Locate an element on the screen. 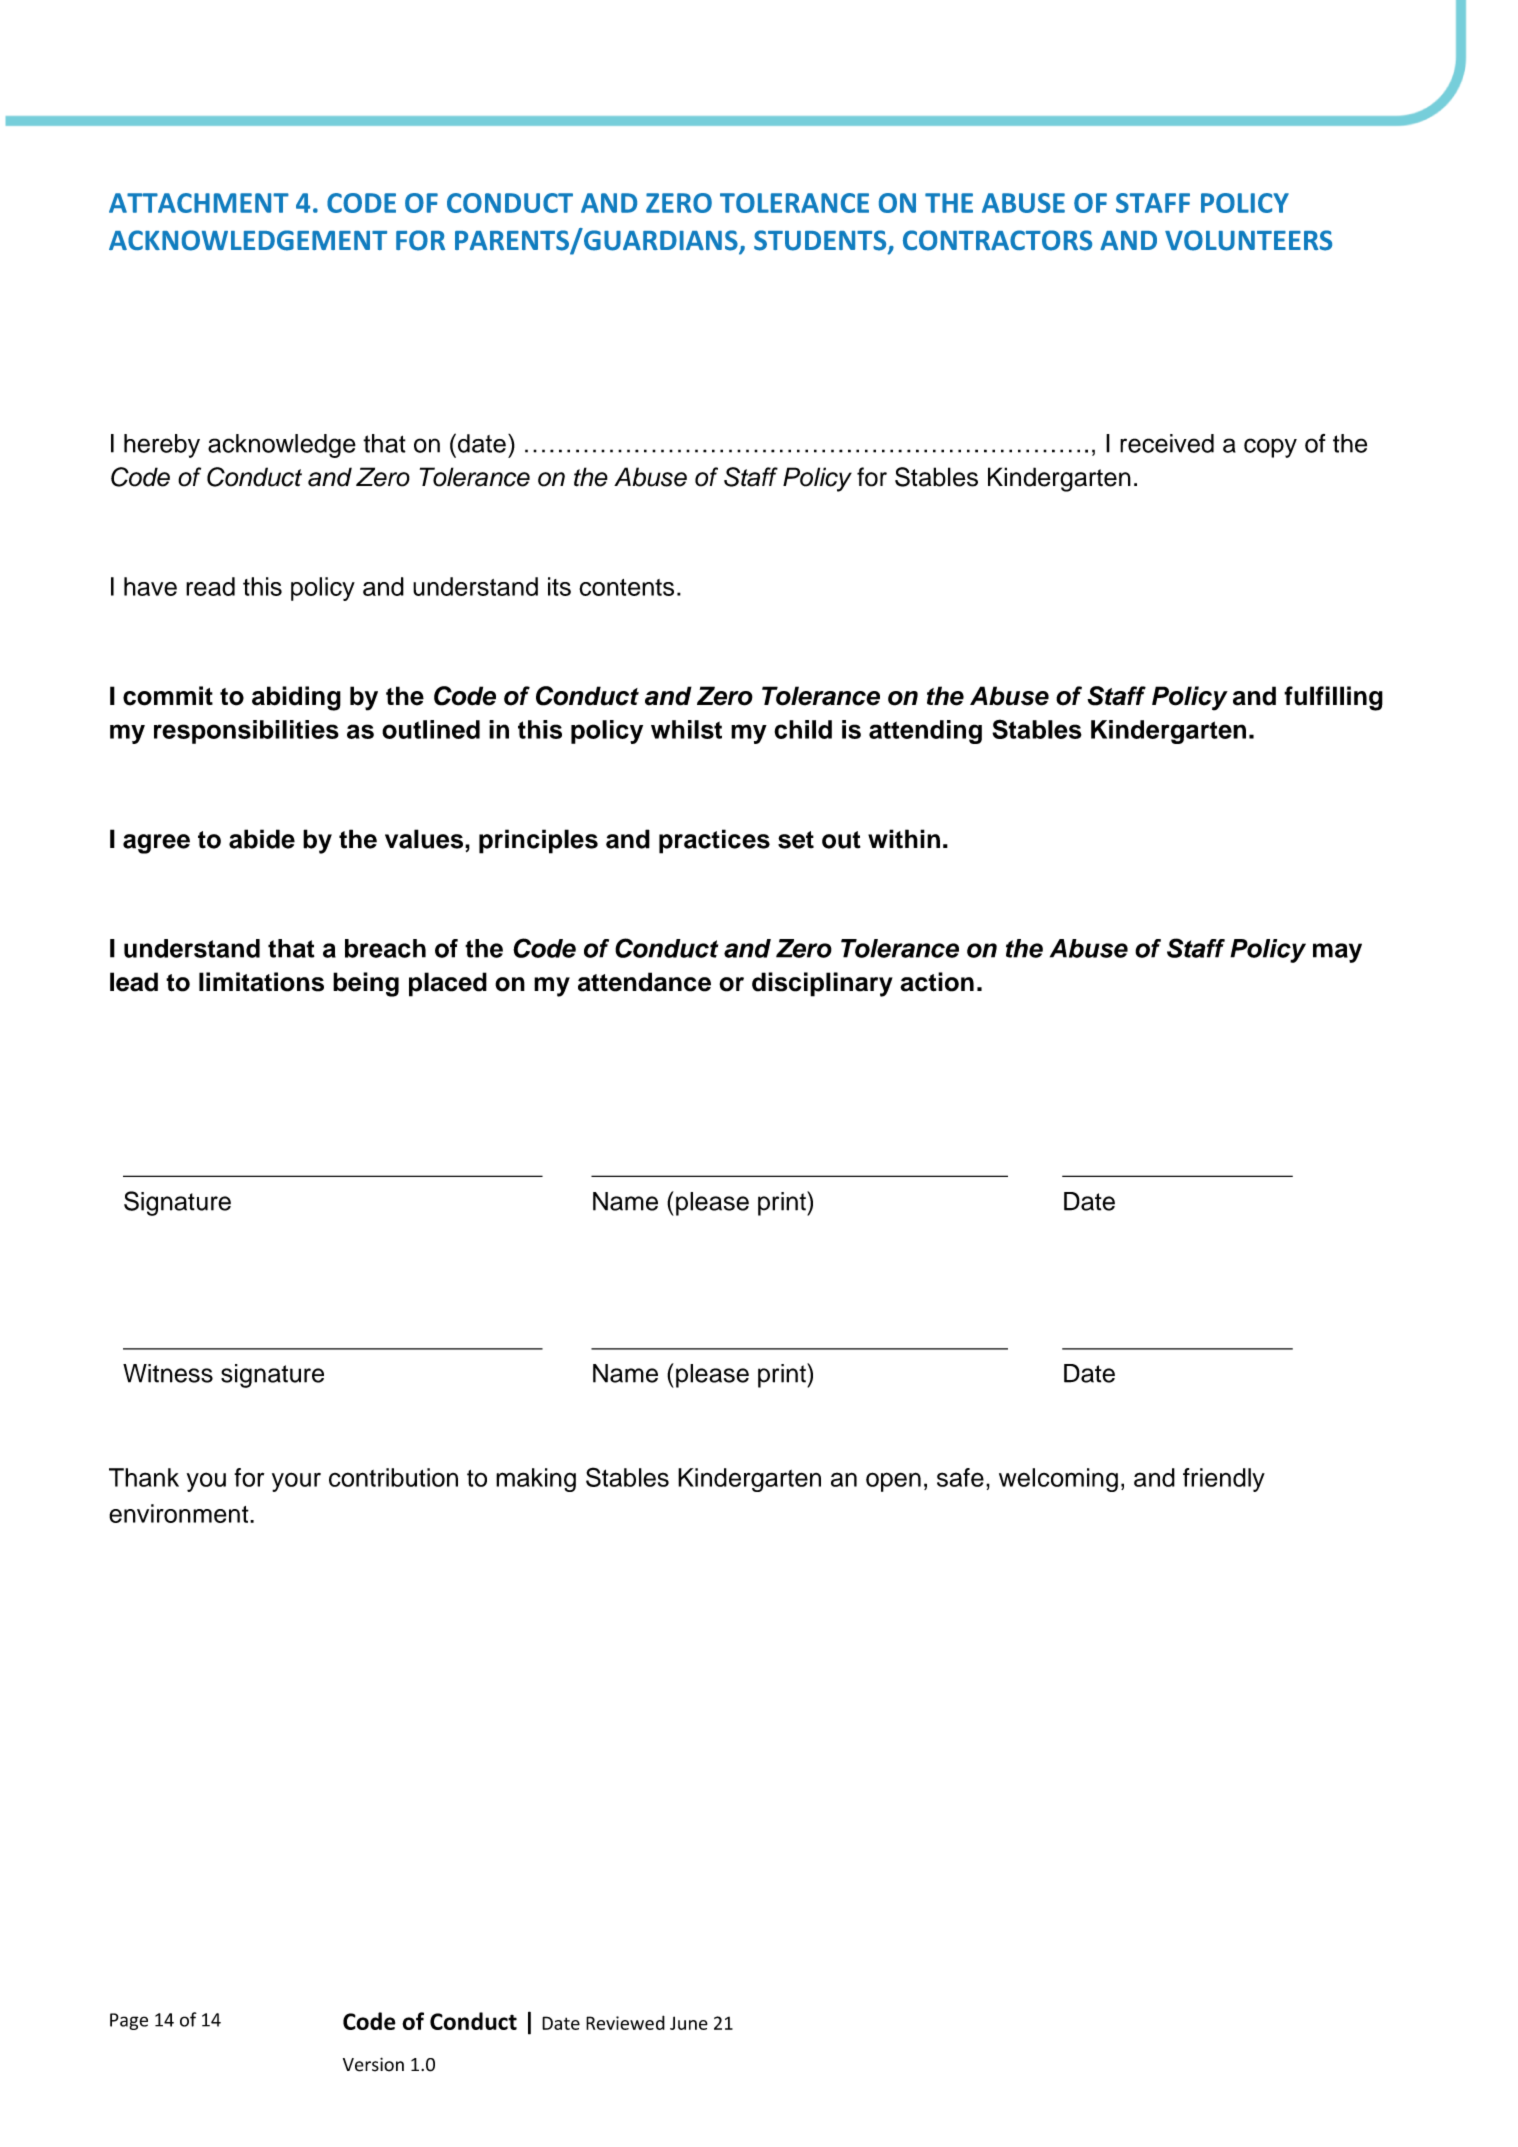 The height and width of the screenshot is (2147, 1518). Version is located at coordinates (373, 2064).
